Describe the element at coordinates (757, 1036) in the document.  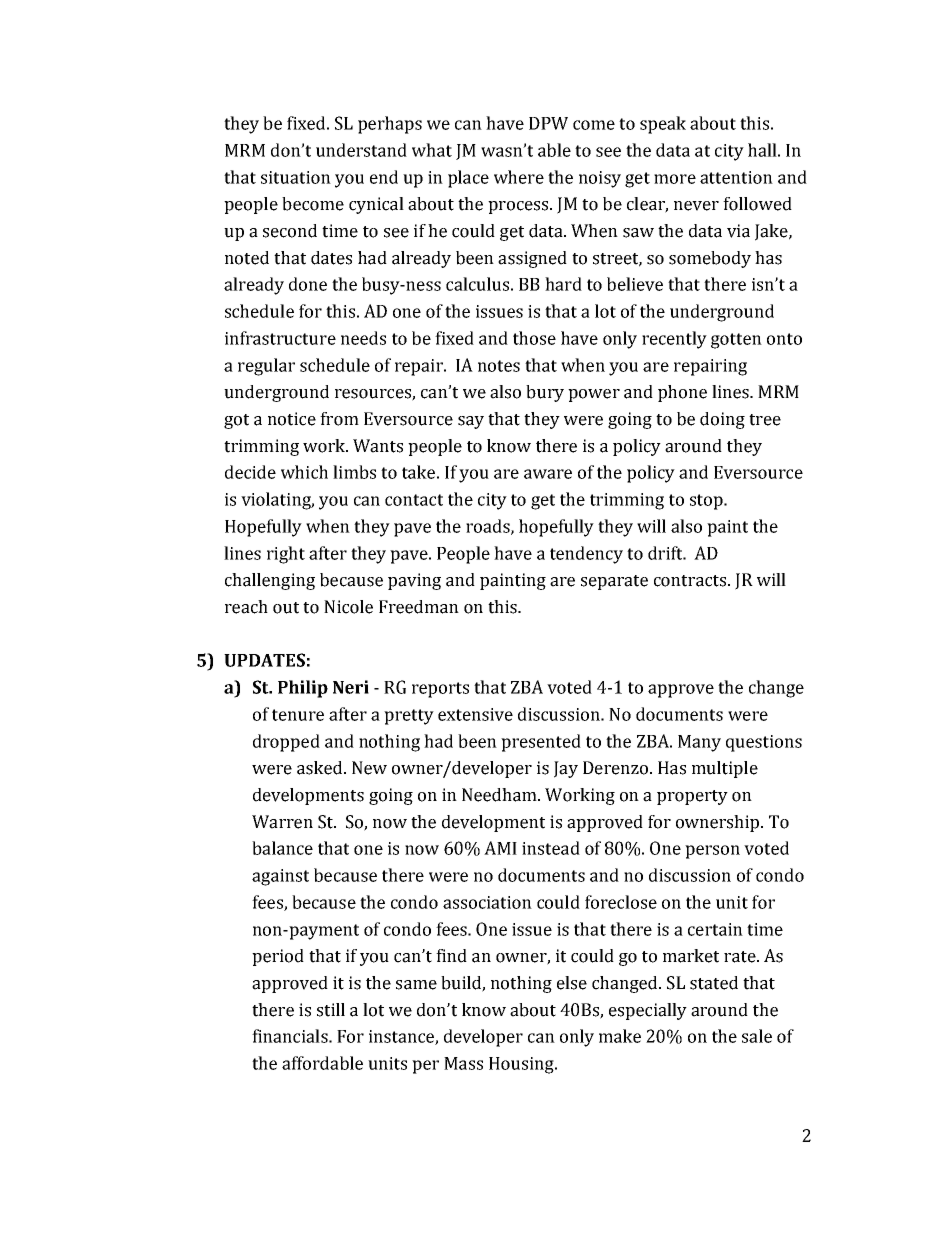
I see `sale` at that location.
